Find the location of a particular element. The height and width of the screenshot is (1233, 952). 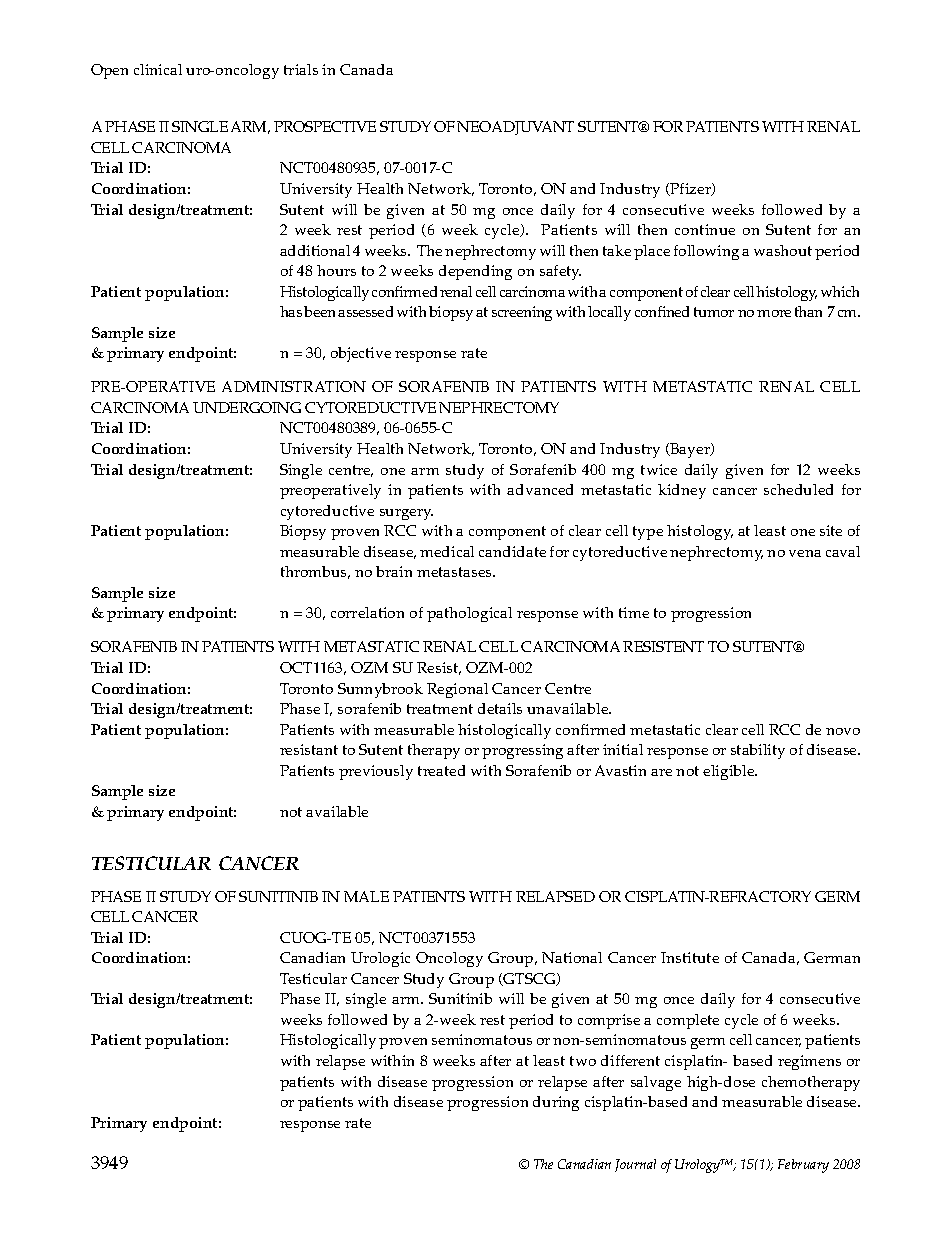

Institute is located at coordinates (690, 957).
